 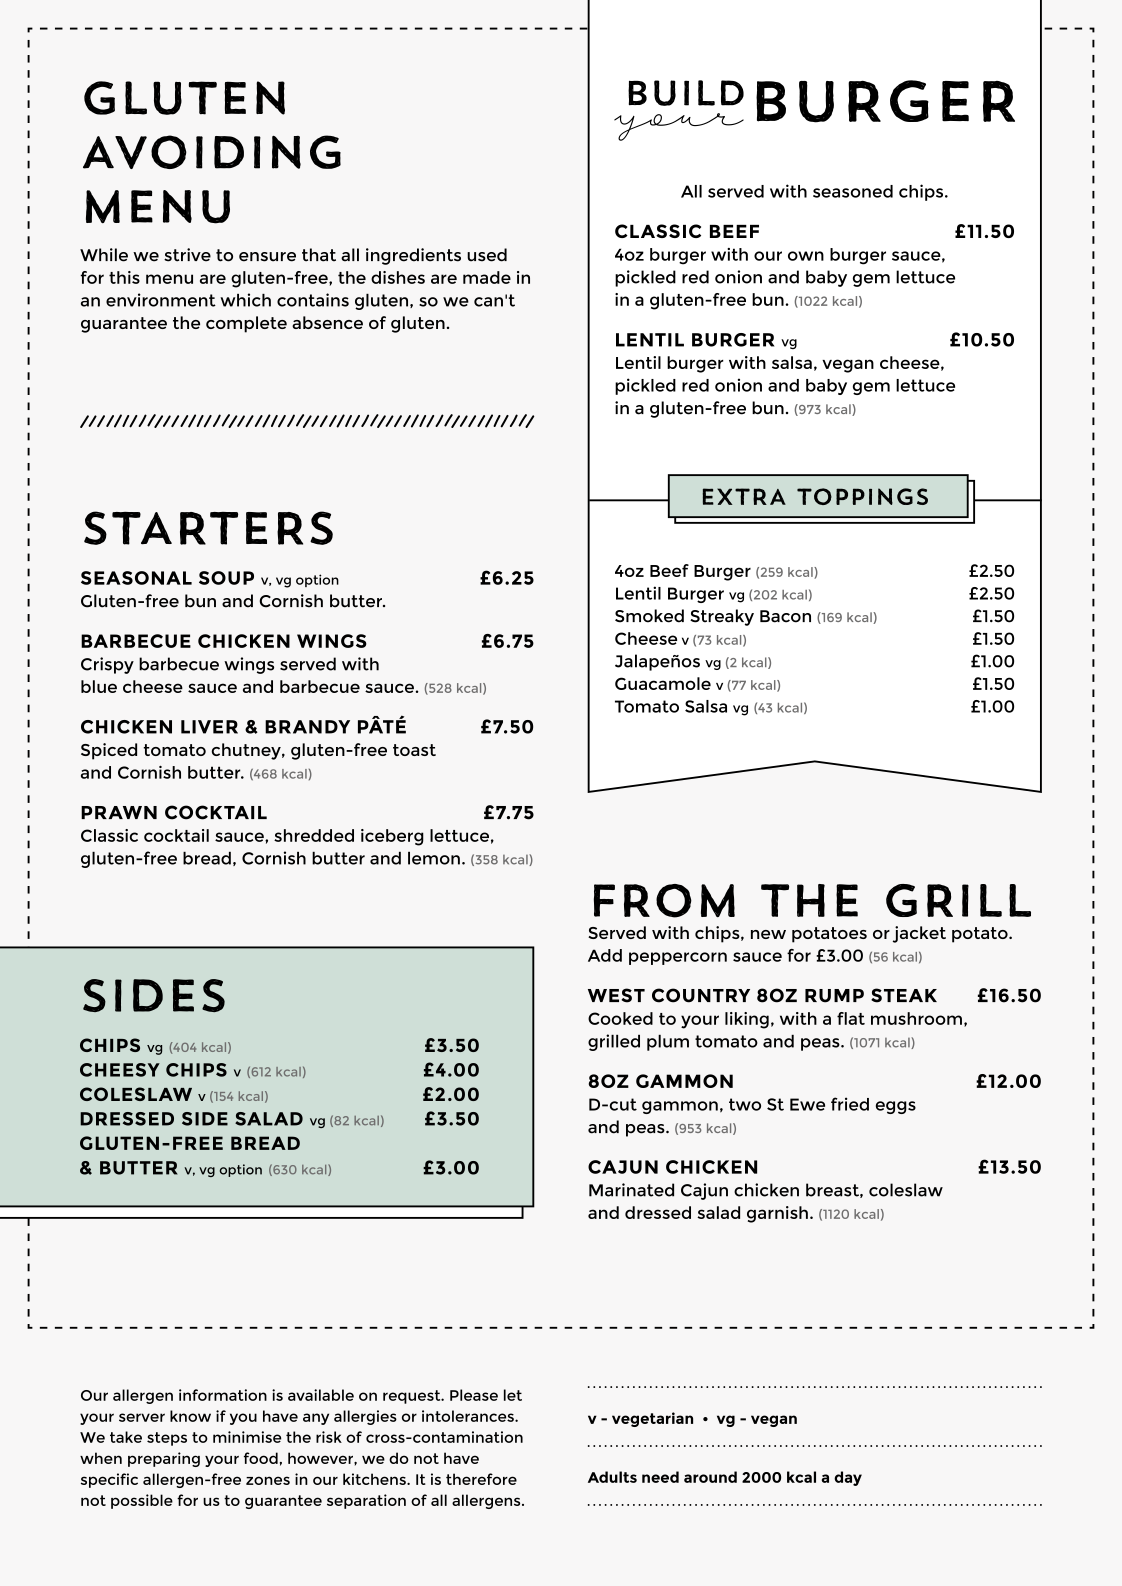 I want to click on made, so click(x=487, y=277).
